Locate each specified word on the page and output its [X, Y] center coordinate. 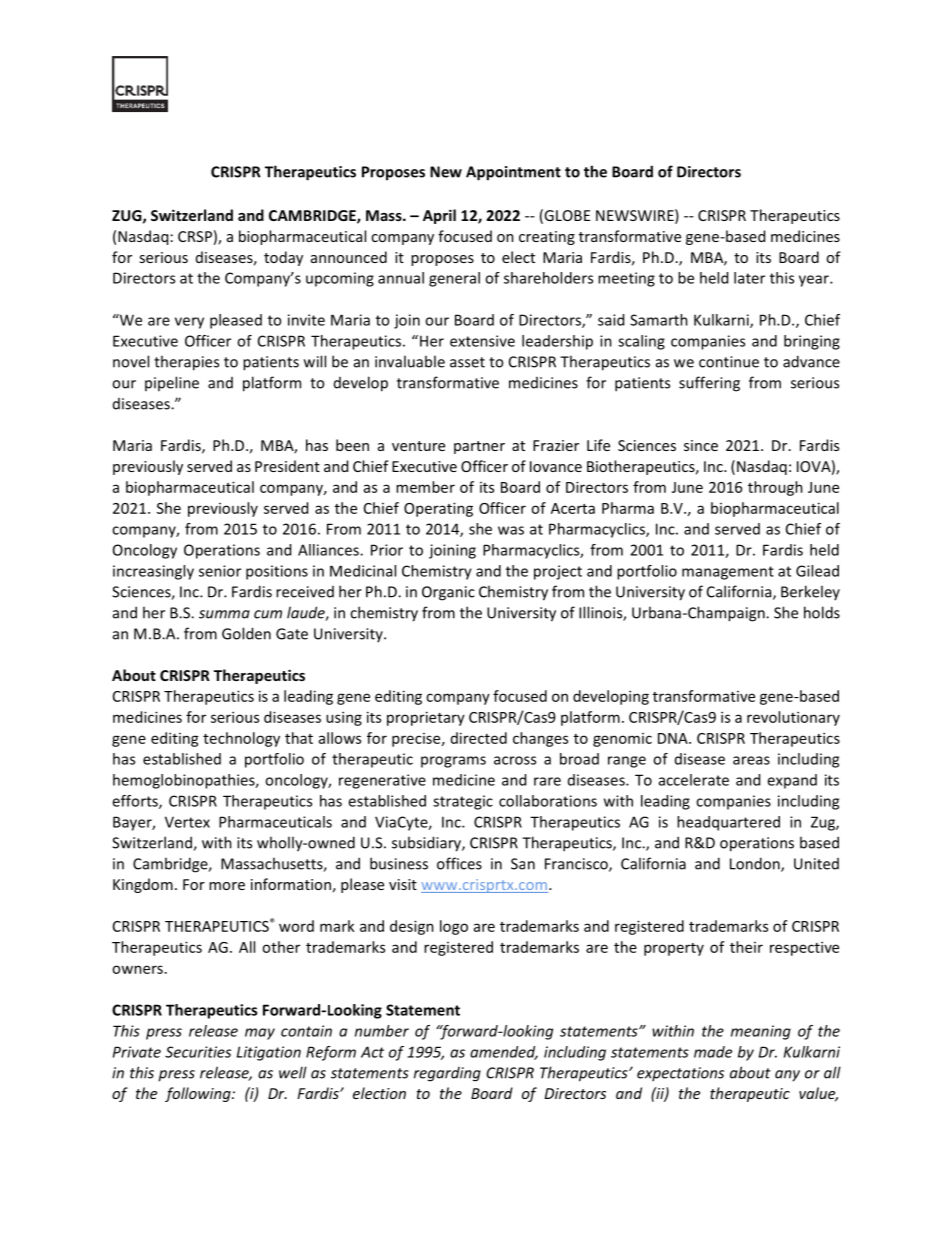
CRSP [195, 236]
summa [224, 614]
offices [459, 863]
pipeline [172, 383]
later [749, 278]
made [713, 1052]
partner [479, 447]
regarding [447, 1074]
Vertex [187, 822]
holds [822, 612]
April [439, 216]
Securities [198, 1052]
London [756, 864]
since [701, 445]
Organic [448, 593]
